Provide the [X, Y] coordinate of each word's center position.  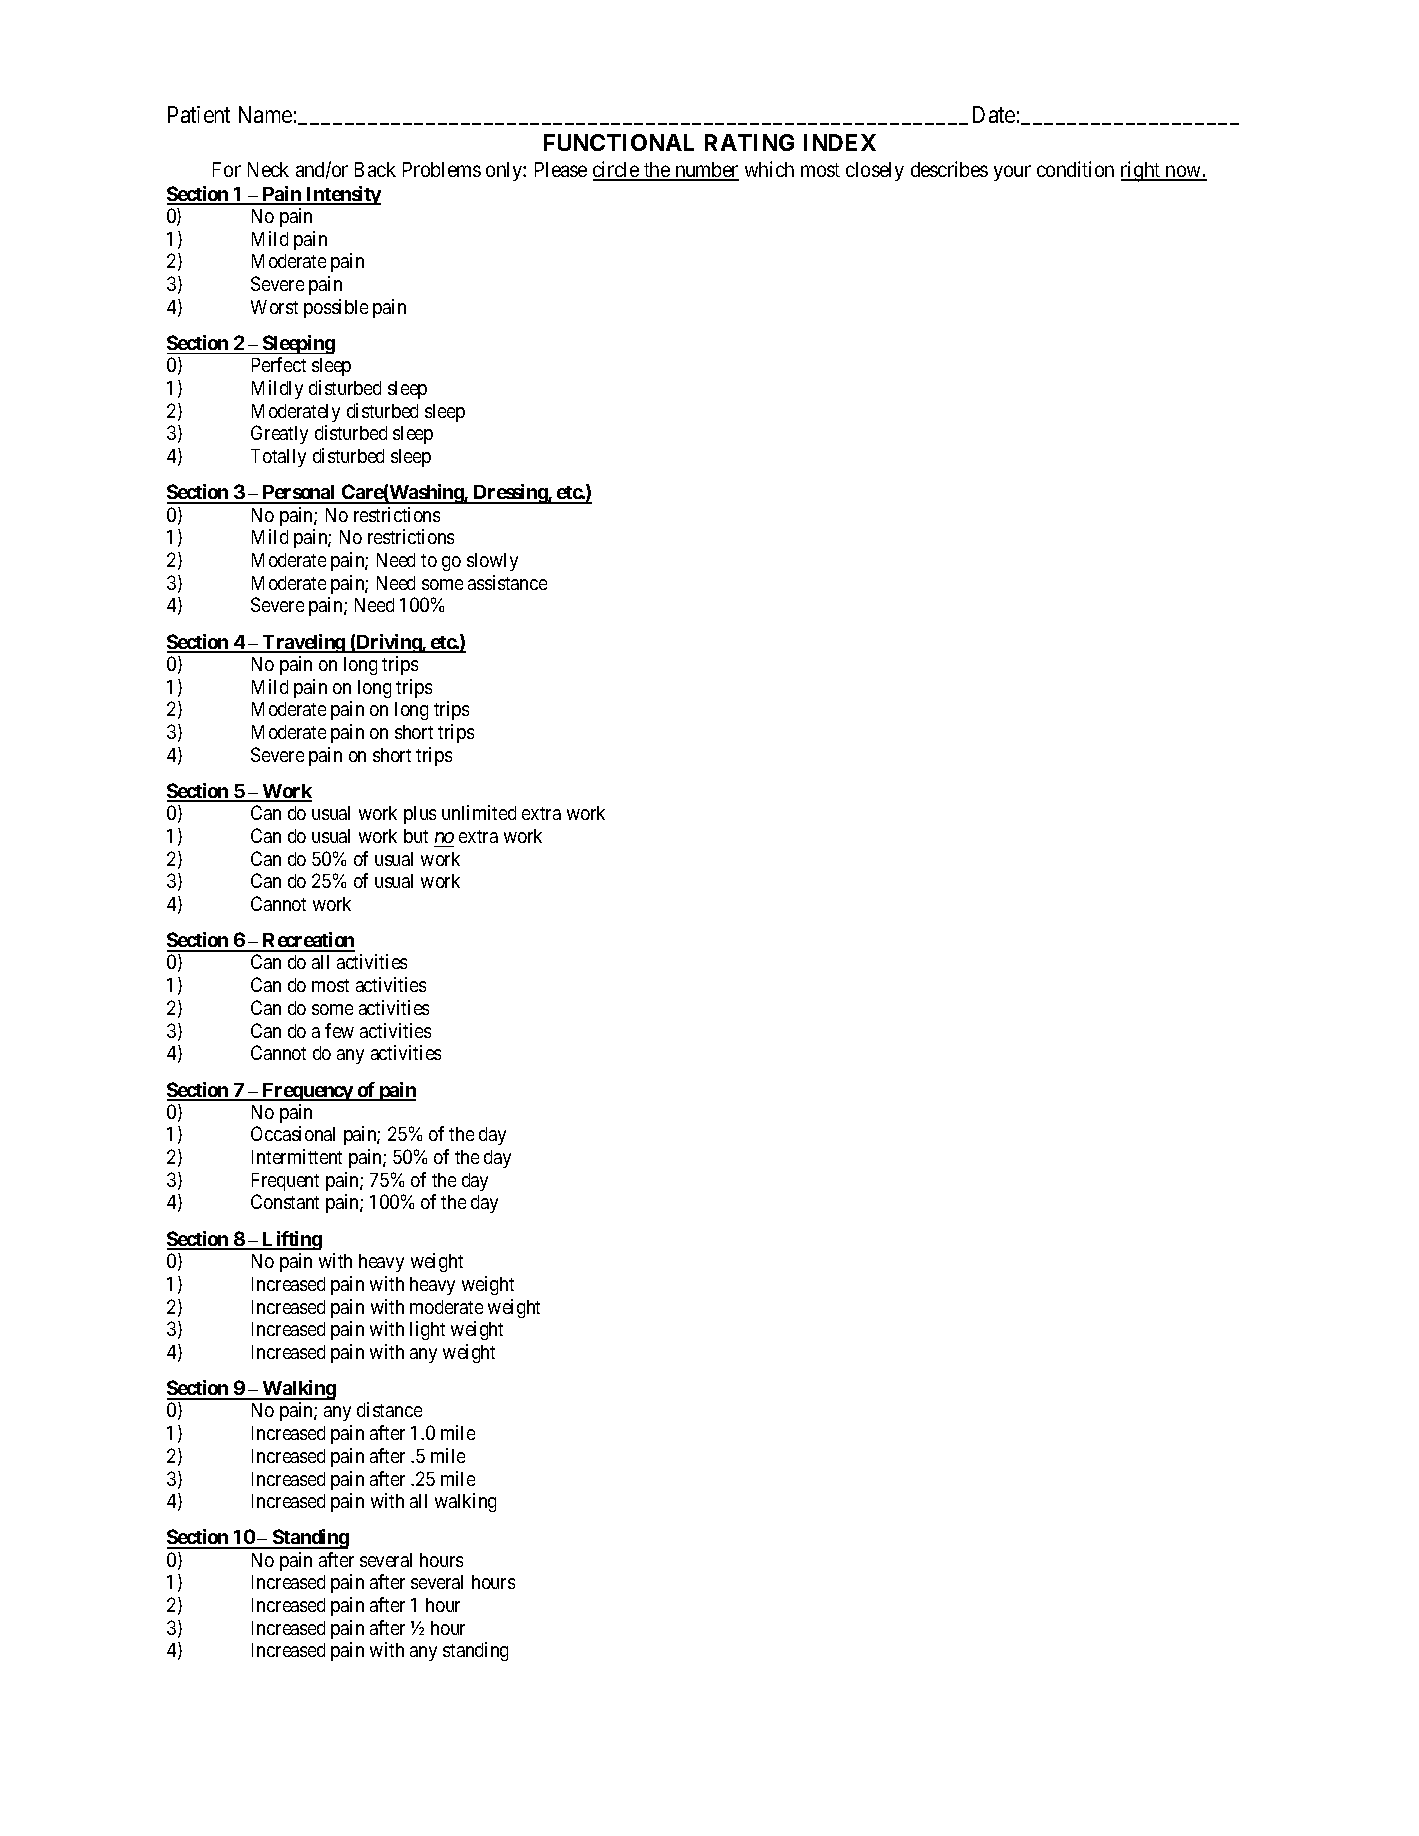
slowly [492, 562]
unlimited [479, 812]
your [1012, 173]
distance [389, 1409]
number [706, 171]
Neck [268, 169]
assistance [507, 582]
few [339, 1030]
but [416, 836]
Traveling [304, 643]
